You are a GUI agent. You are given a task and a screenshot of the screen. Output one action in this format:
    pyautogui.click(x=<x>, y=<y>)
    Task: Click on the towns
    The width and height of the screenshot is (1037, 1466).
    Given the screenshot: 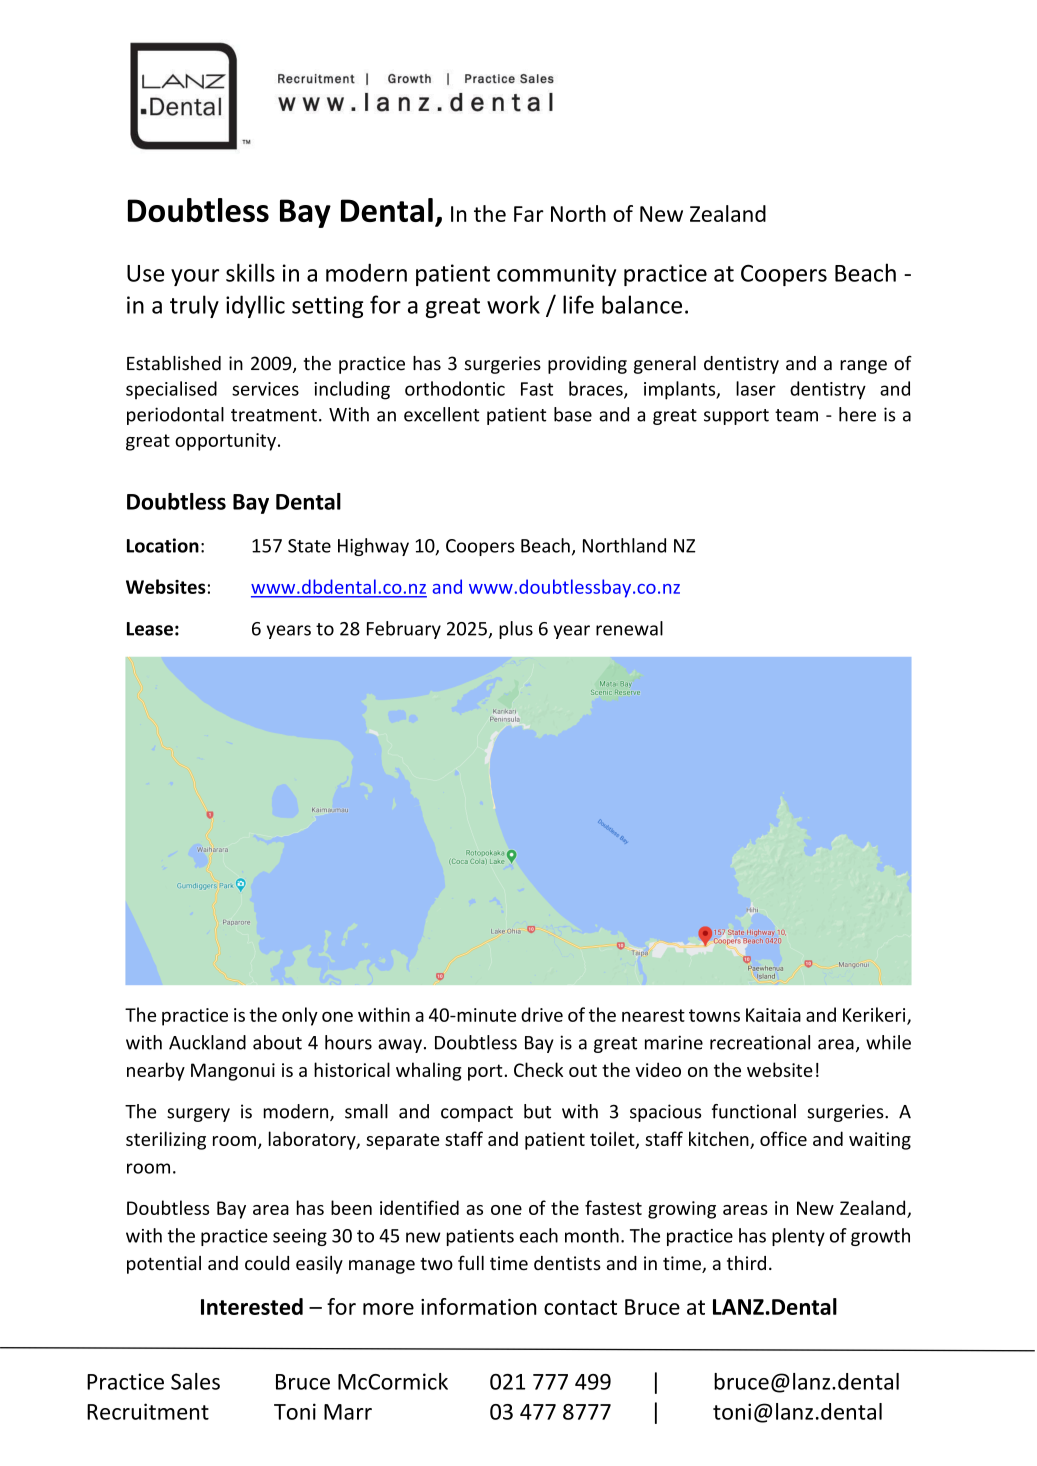 What is the action you would take?
    pyautogui.click(x=714, y=1015)
